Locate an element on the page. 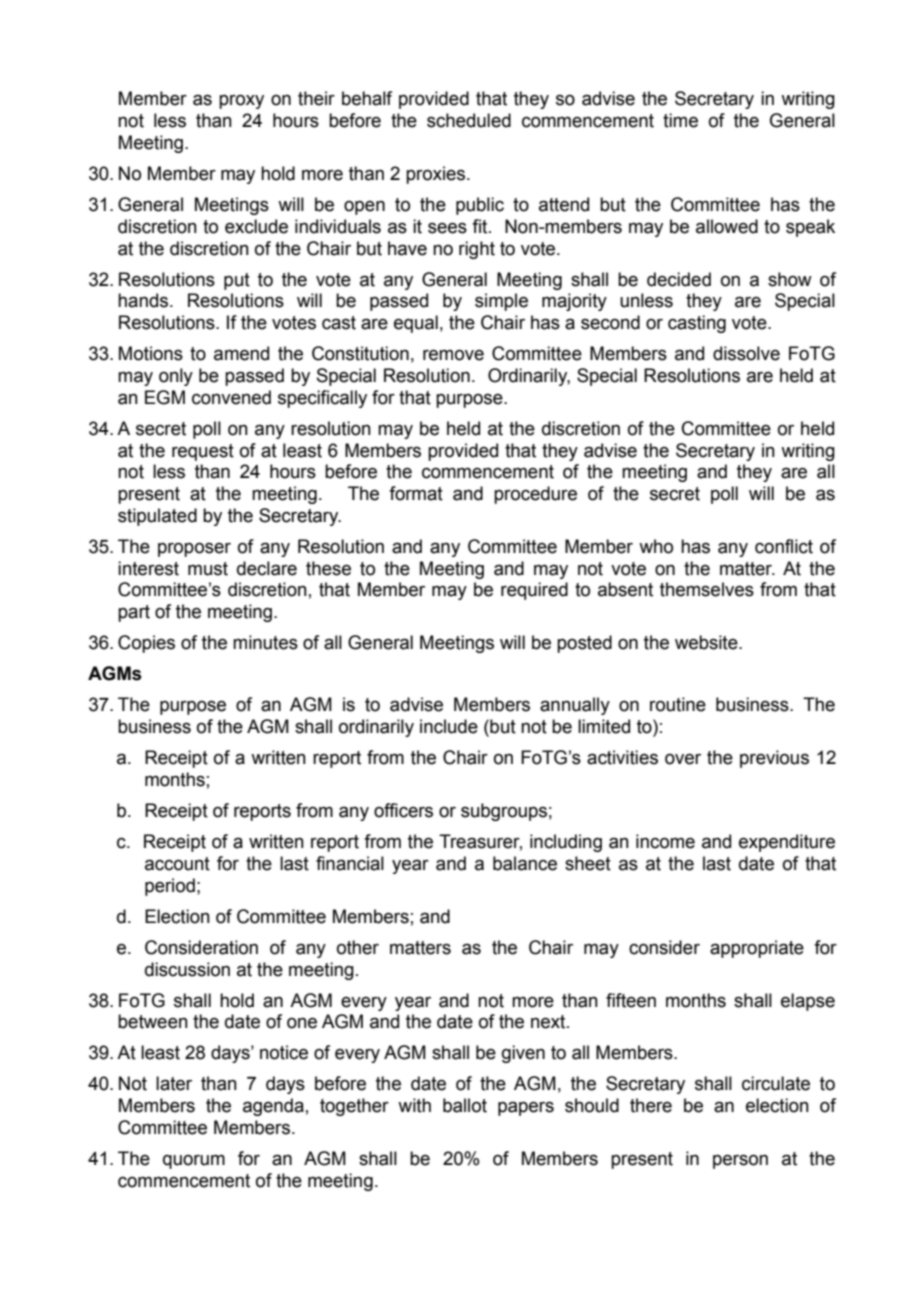  officers is located at coordinates (403, 810).
